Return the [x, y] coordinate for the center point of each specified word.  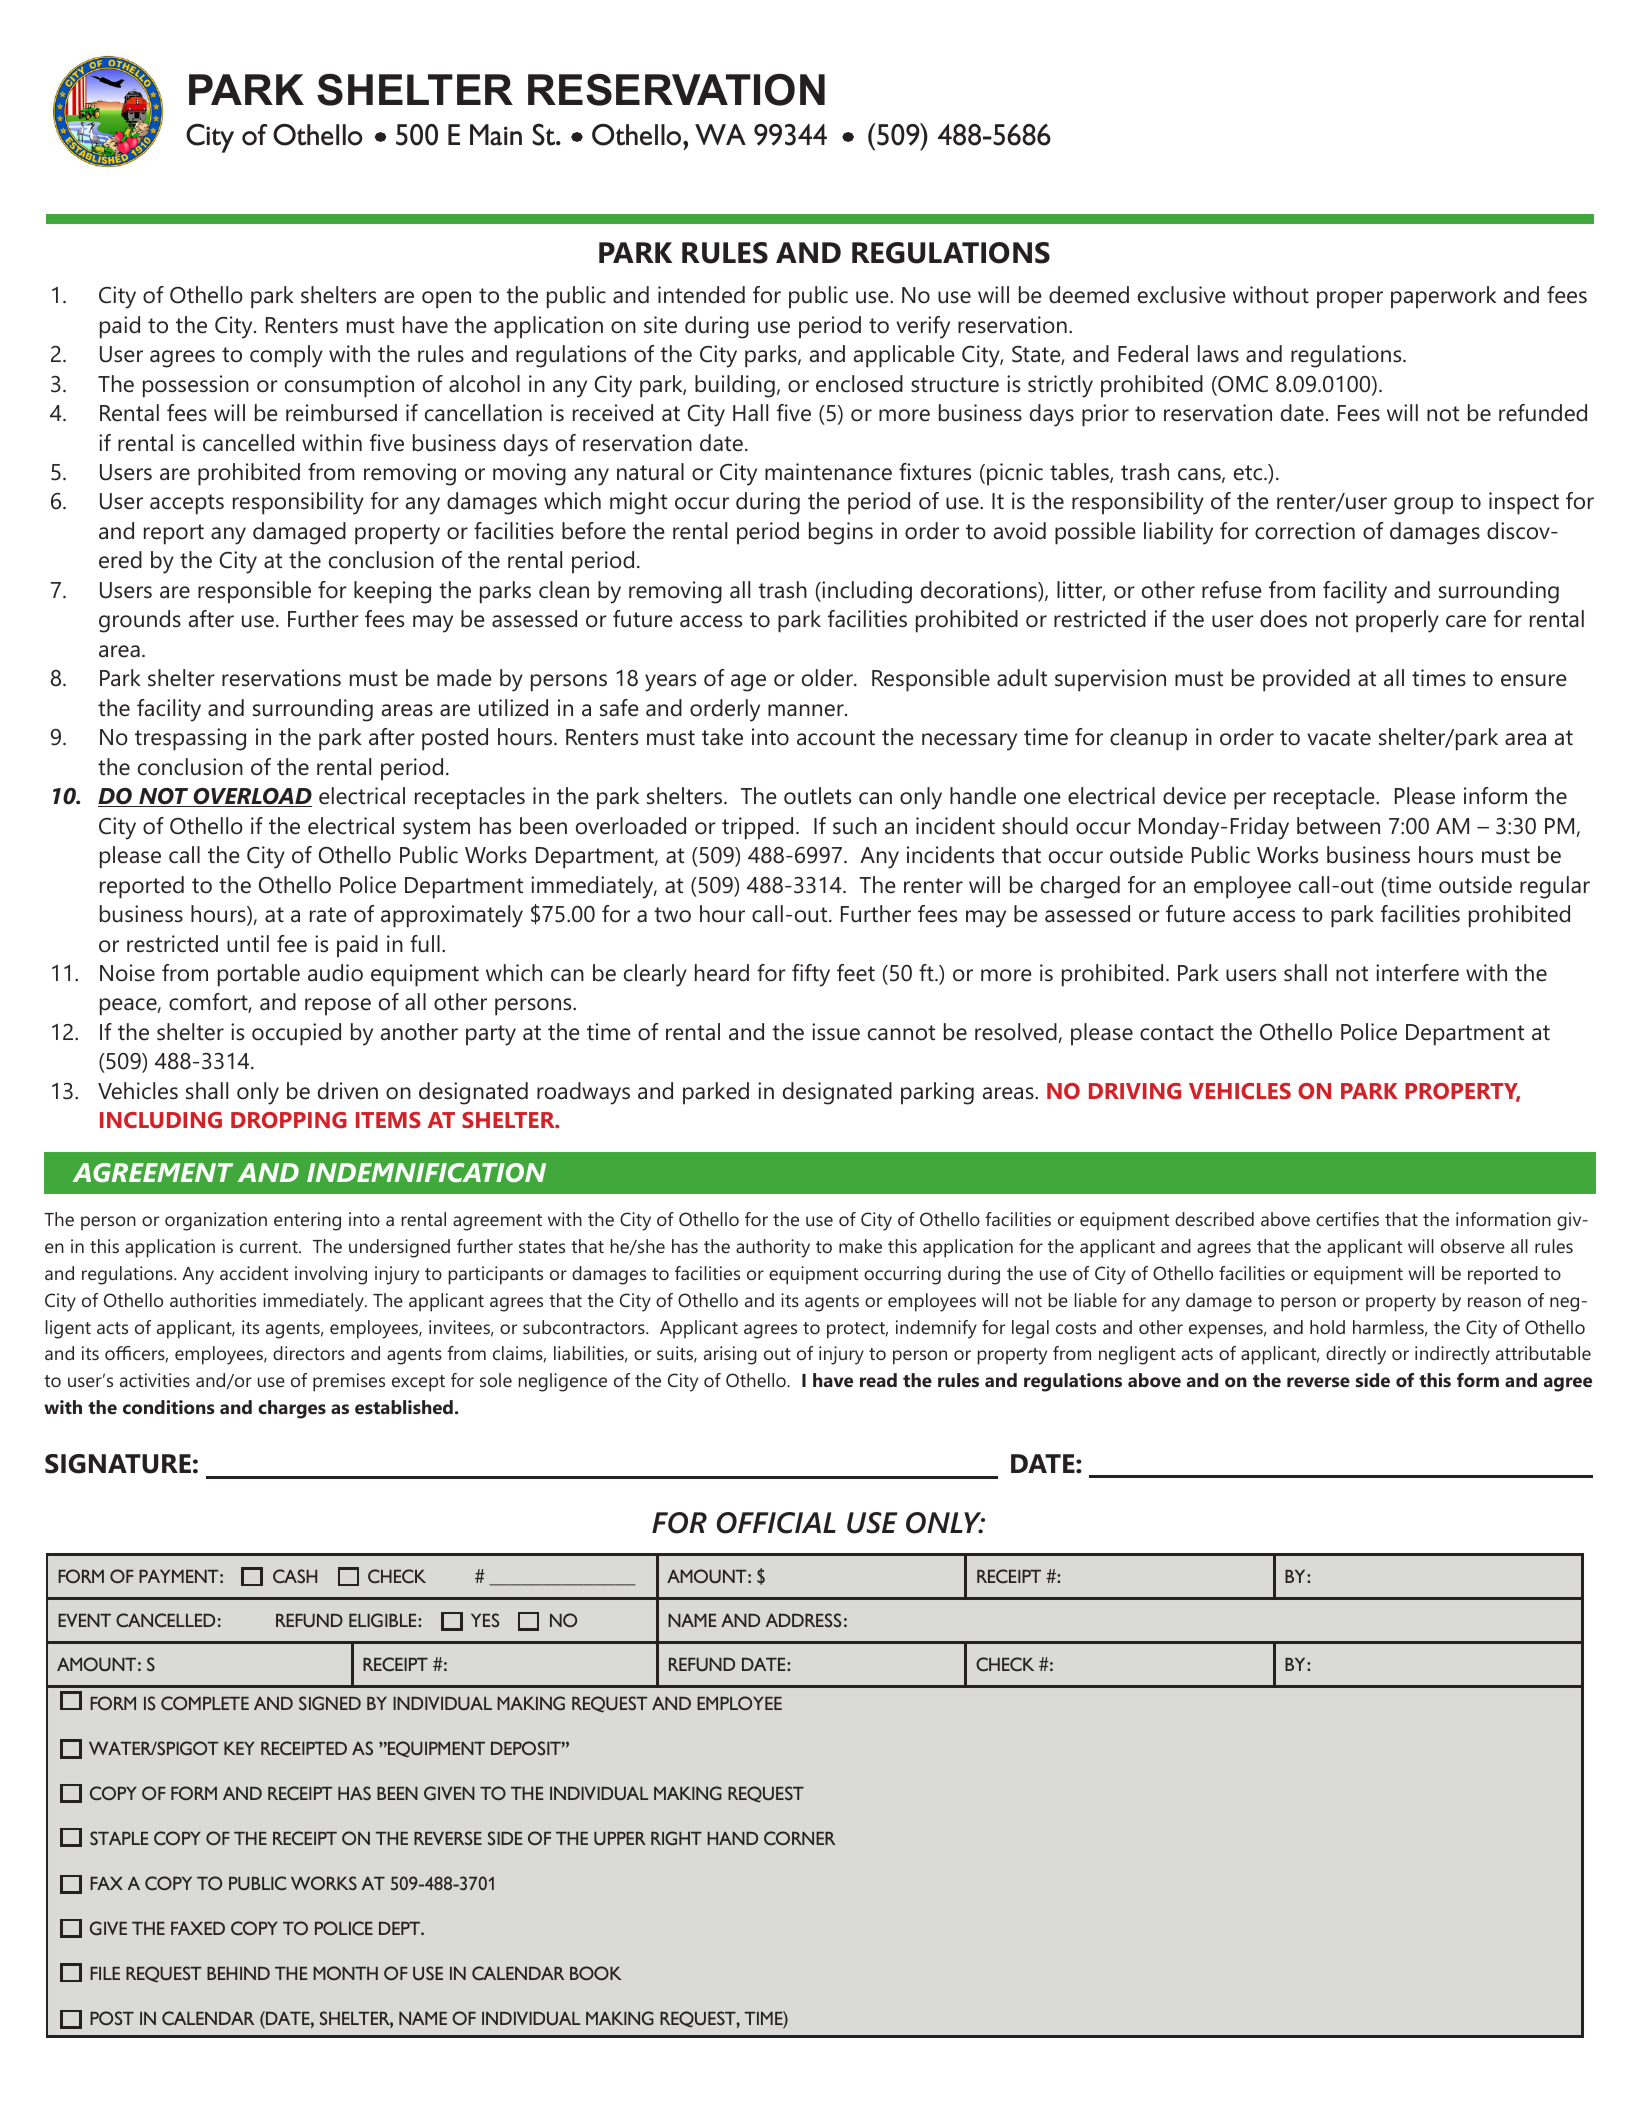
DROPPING [289, 1120]
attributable [1543, 1353]
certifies [1347, 1219]
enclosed [859, 384]
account [836, 738]
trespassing [190, 739]
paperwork [1443, 297]
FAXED [198, 1928]
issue [836, 1032]
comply [286, 356]
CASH [295, 1576]
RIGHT [676, 1838]
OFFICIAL [776, 1523]
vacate [1339, 738]
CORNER [799, 1838]
